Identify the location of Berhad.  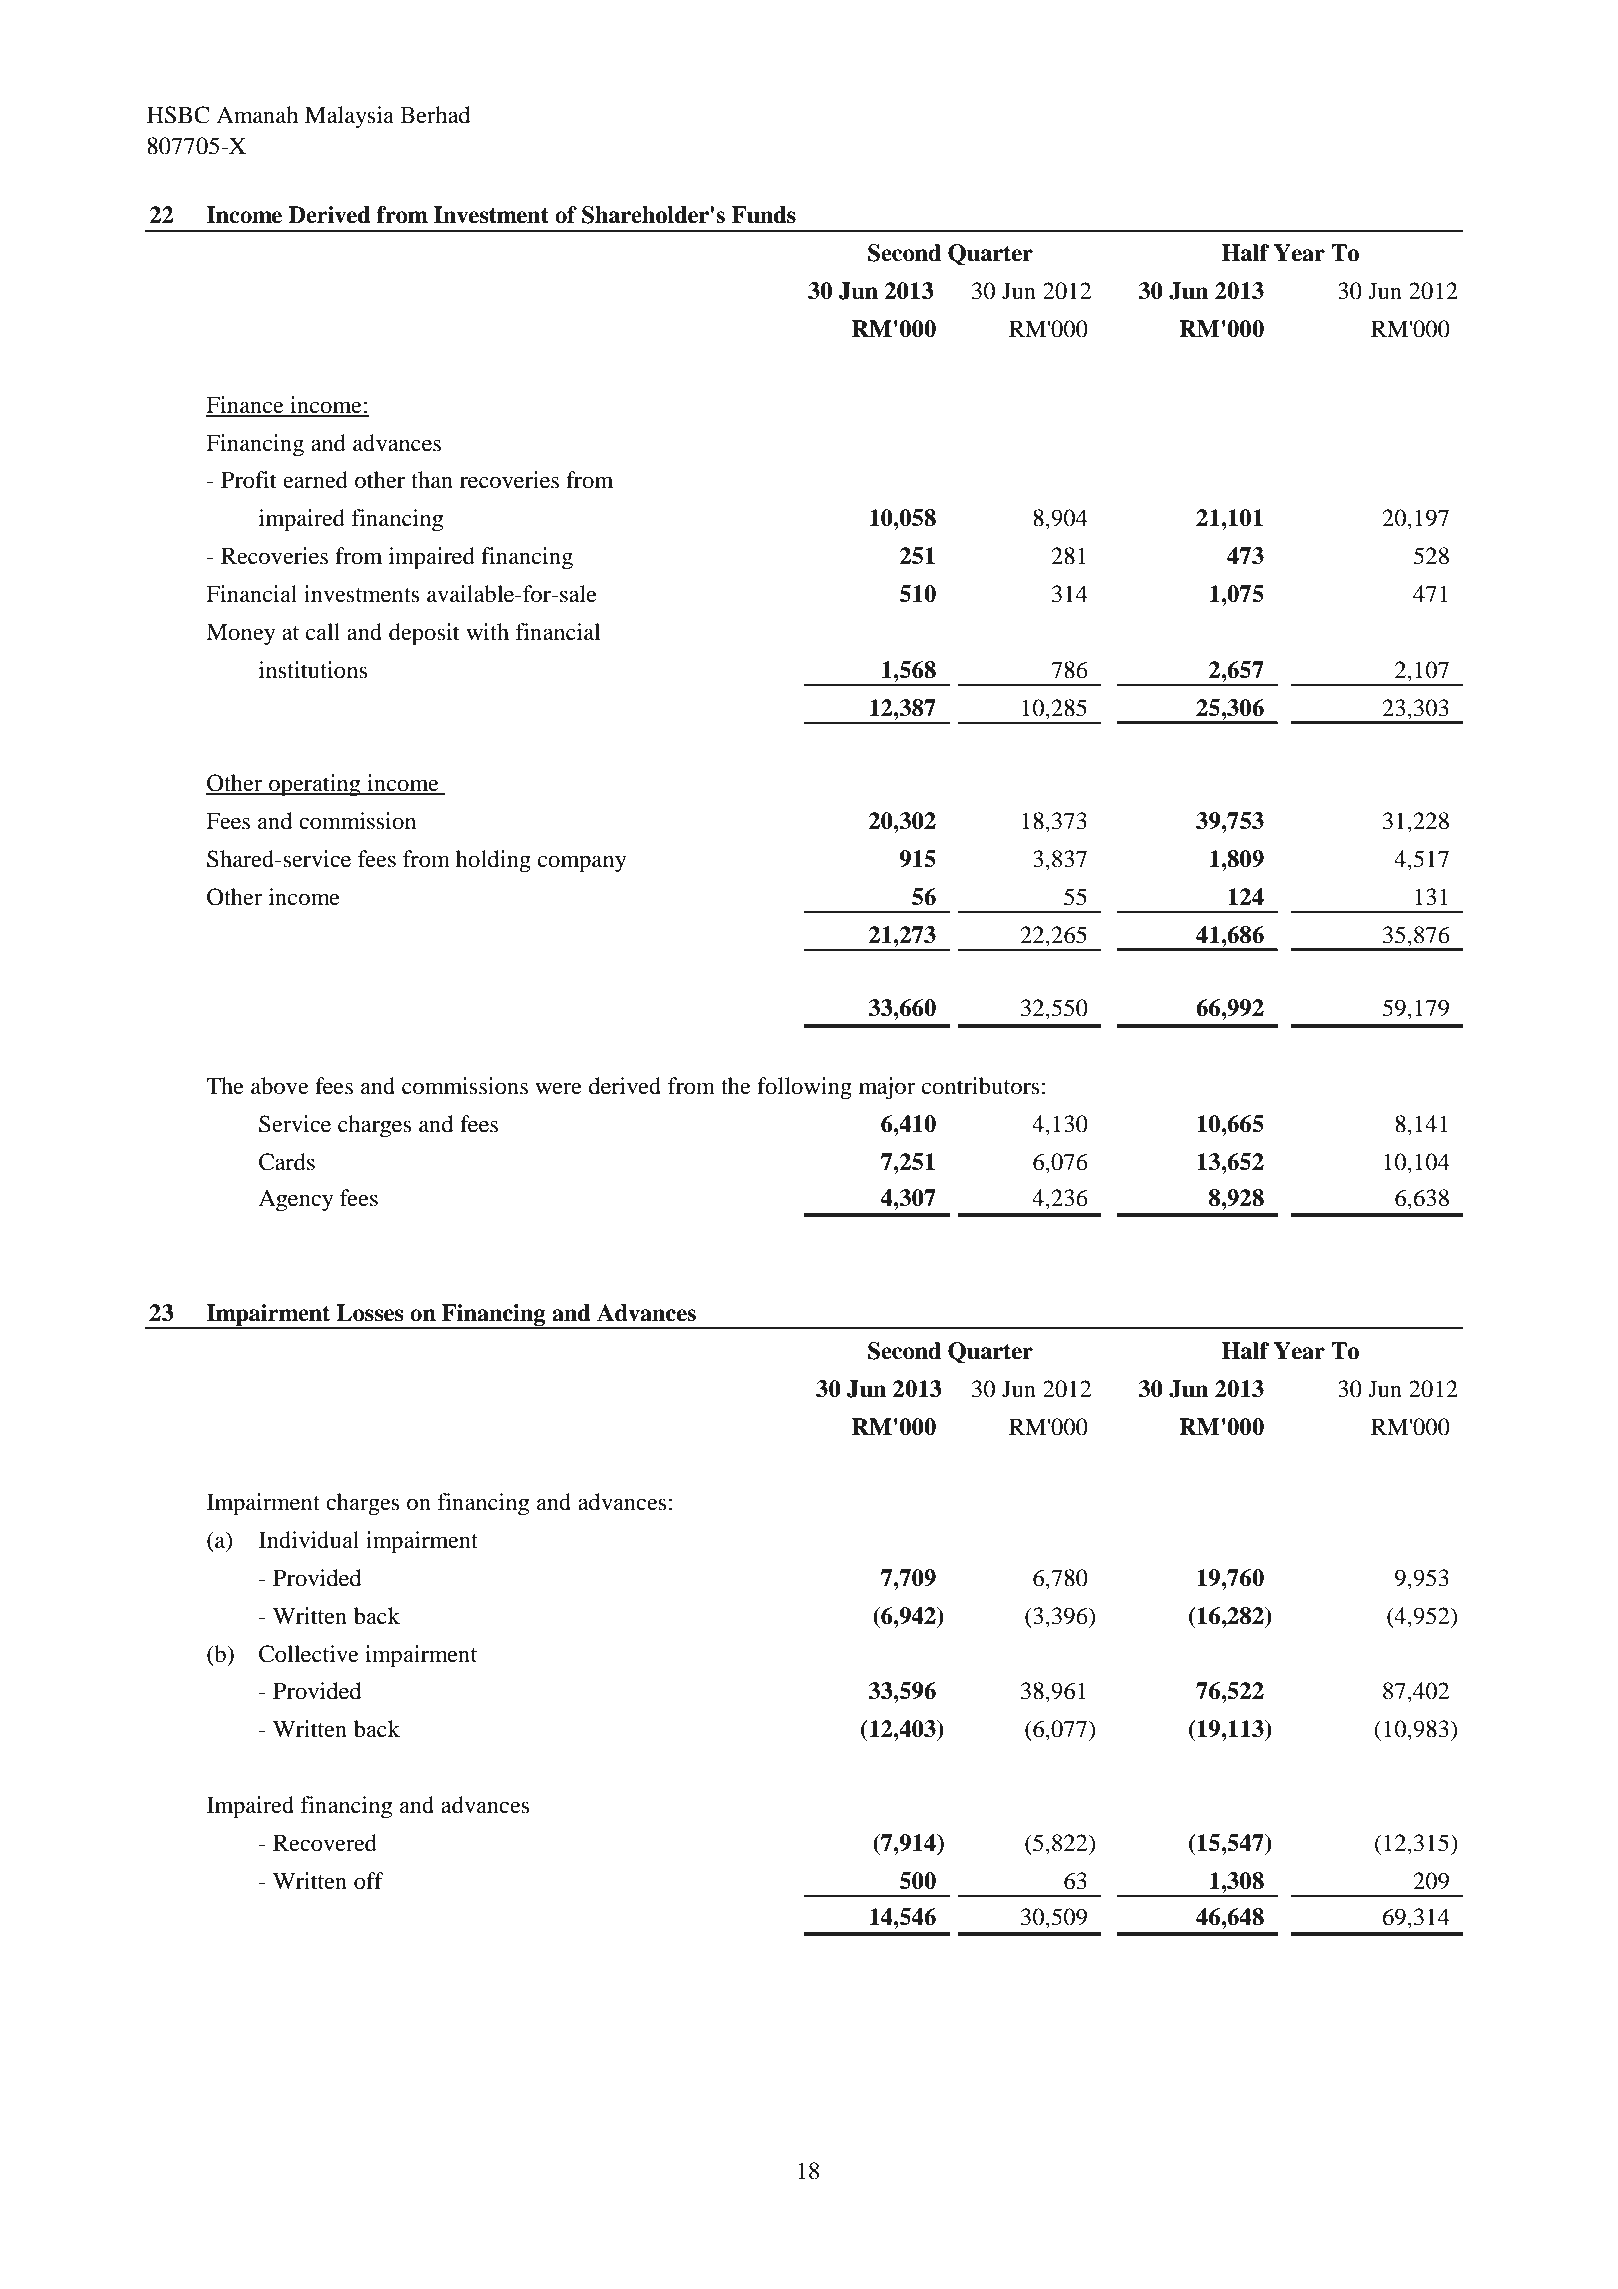
(435, 115).
